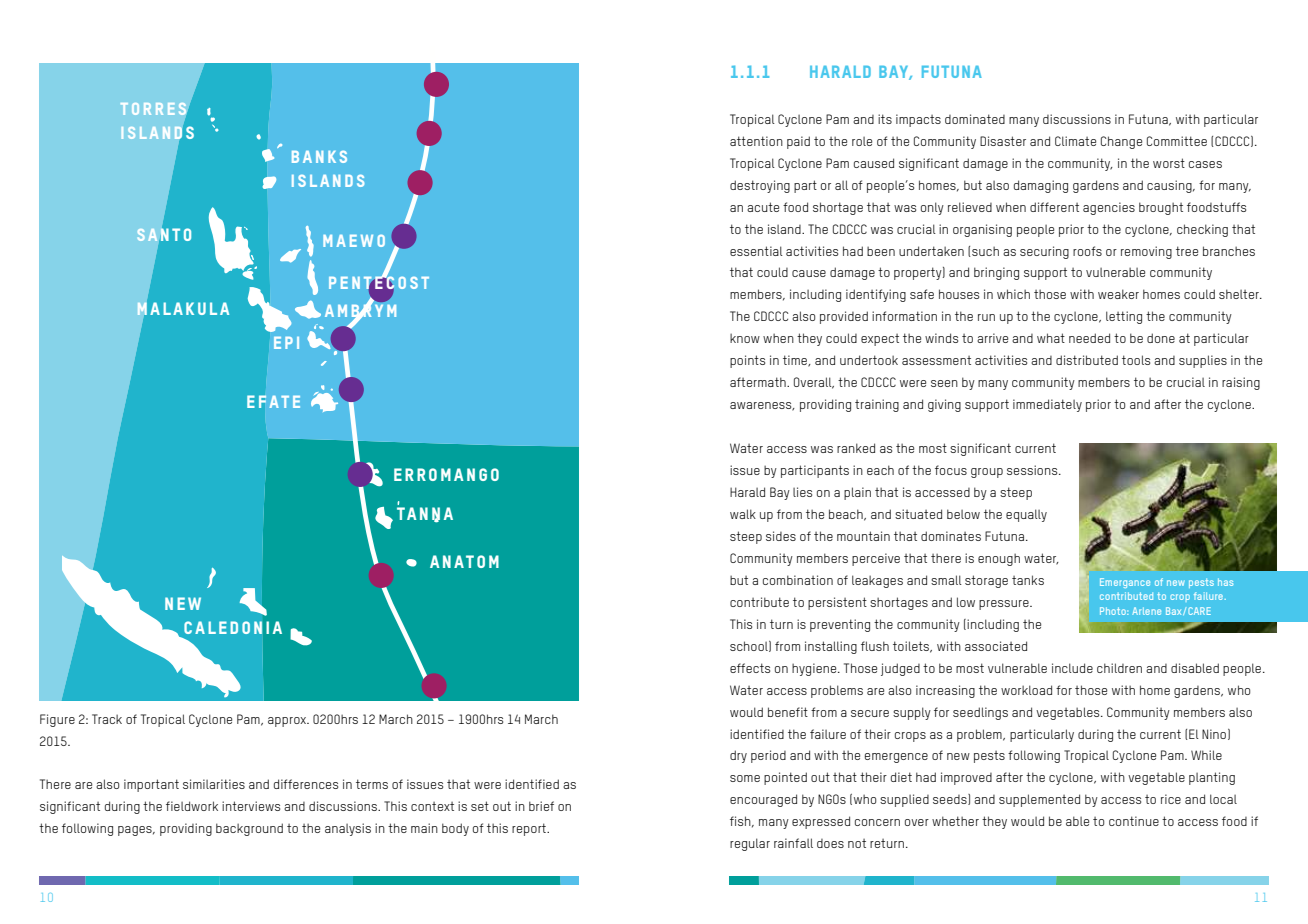 This screenshot has height=924, width=1308. What do you see at coordinates (233, 627) in the screenshot?
I see `Caledonia` at bounding box center [233, 627].
